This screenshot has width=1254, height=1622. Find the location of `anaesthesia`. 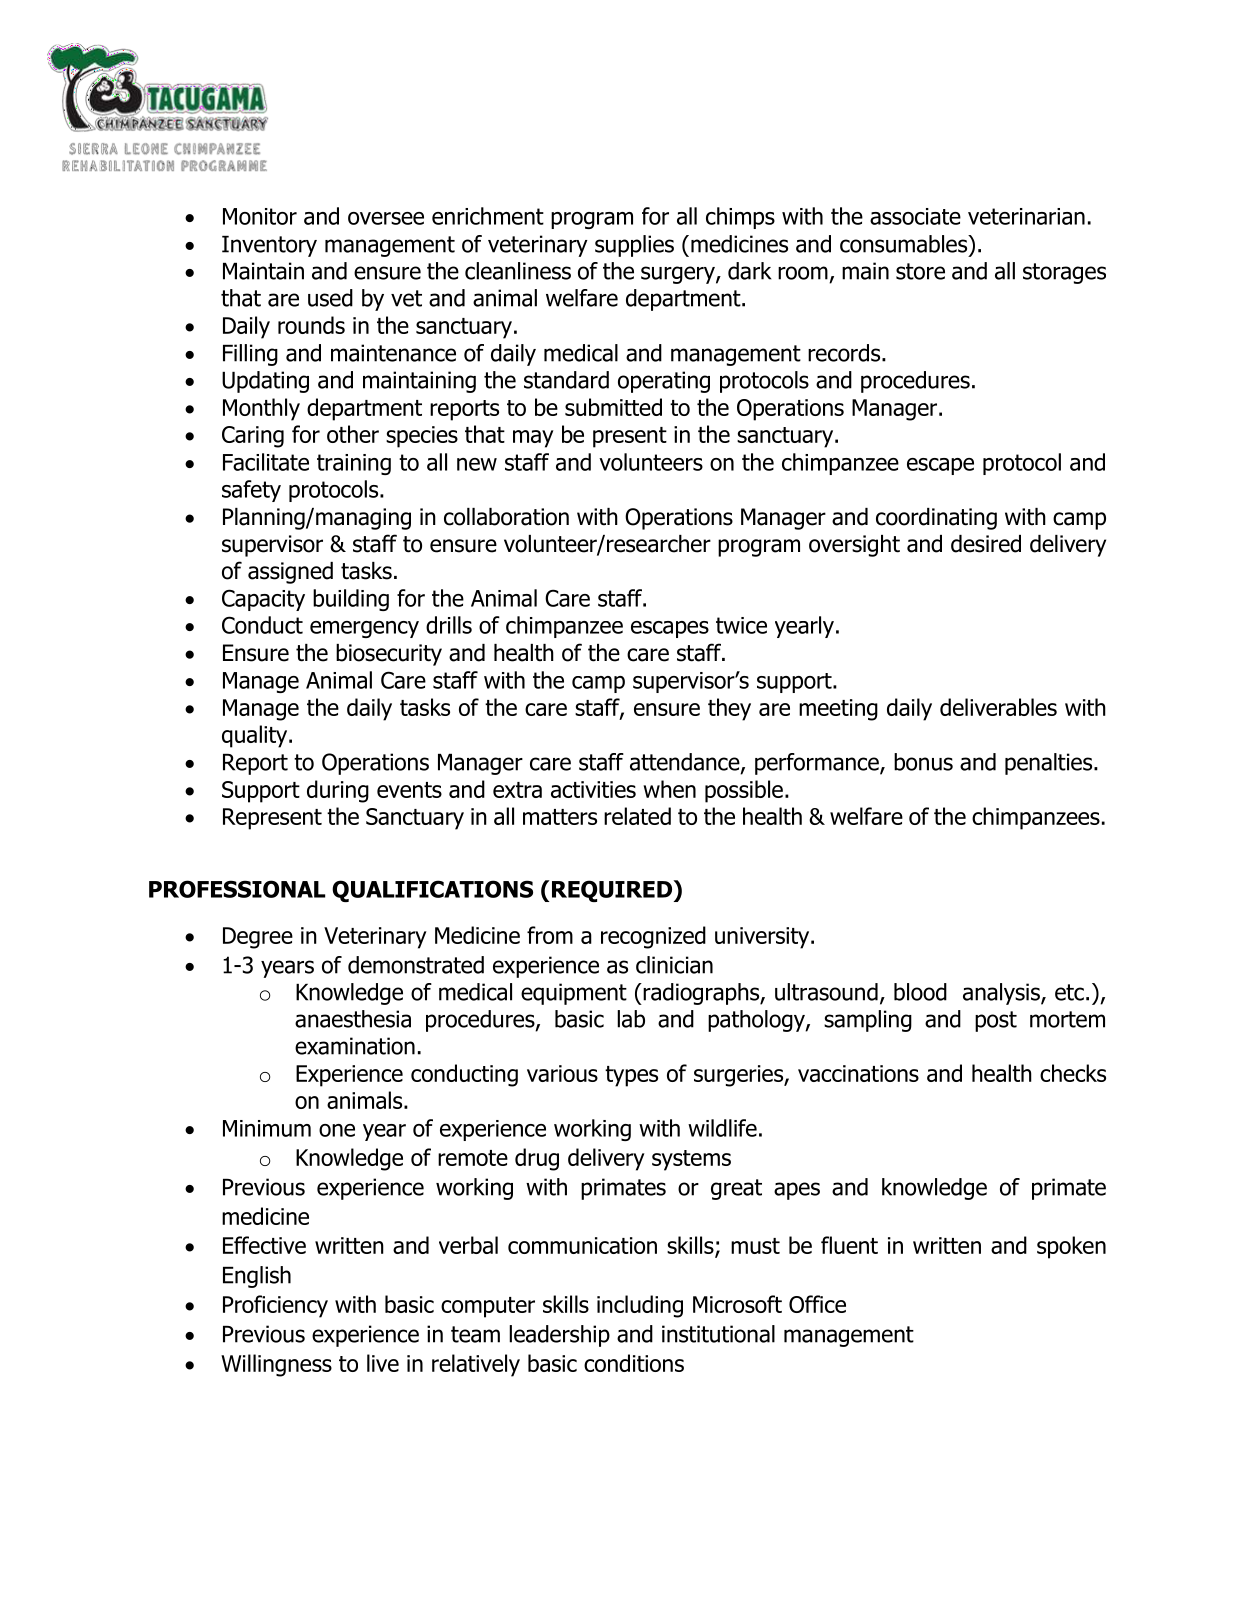

anaesthesia is located at coordinates (353, 1019).
